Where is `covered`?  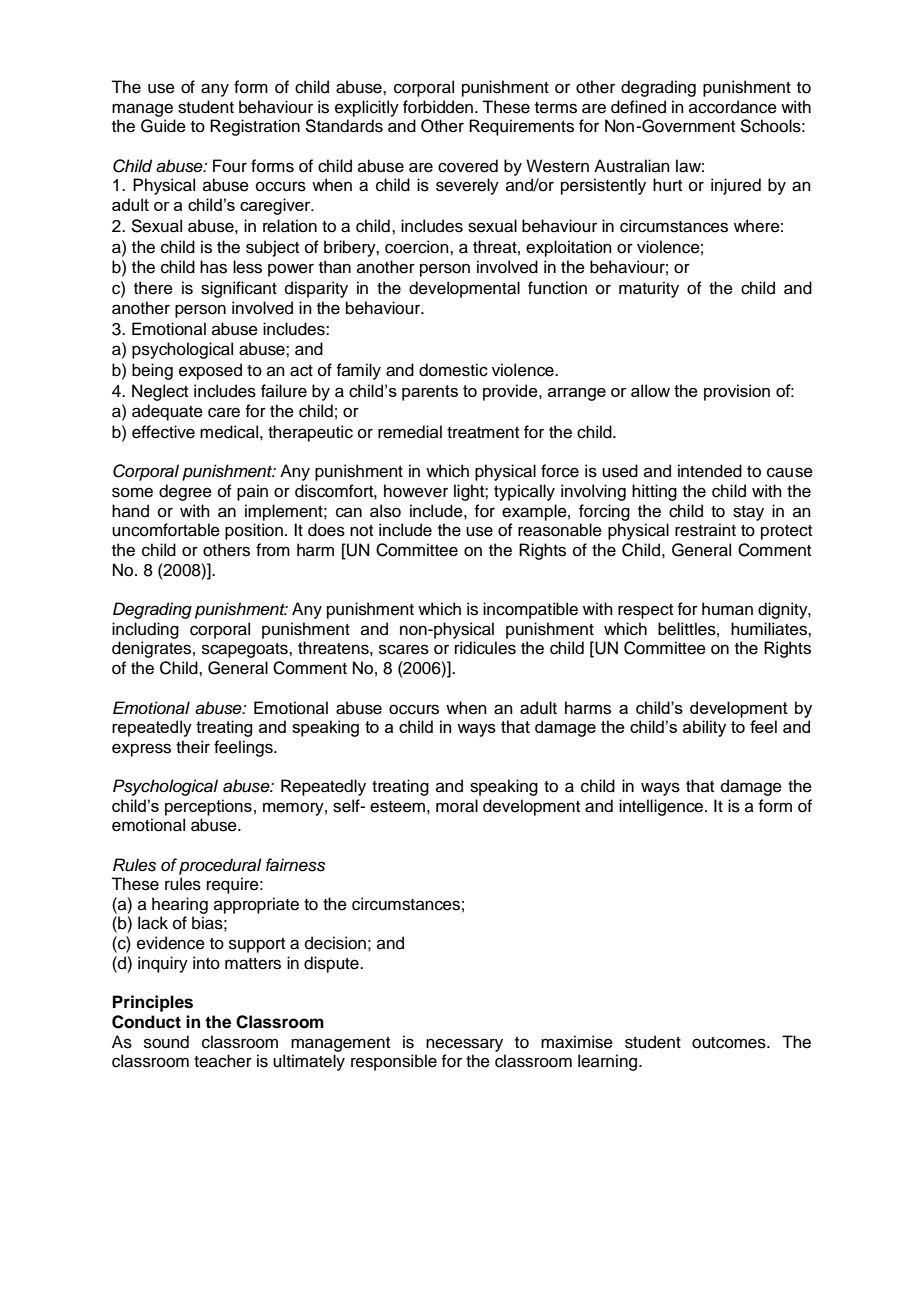 covered is located at coordinates (468, 166).
